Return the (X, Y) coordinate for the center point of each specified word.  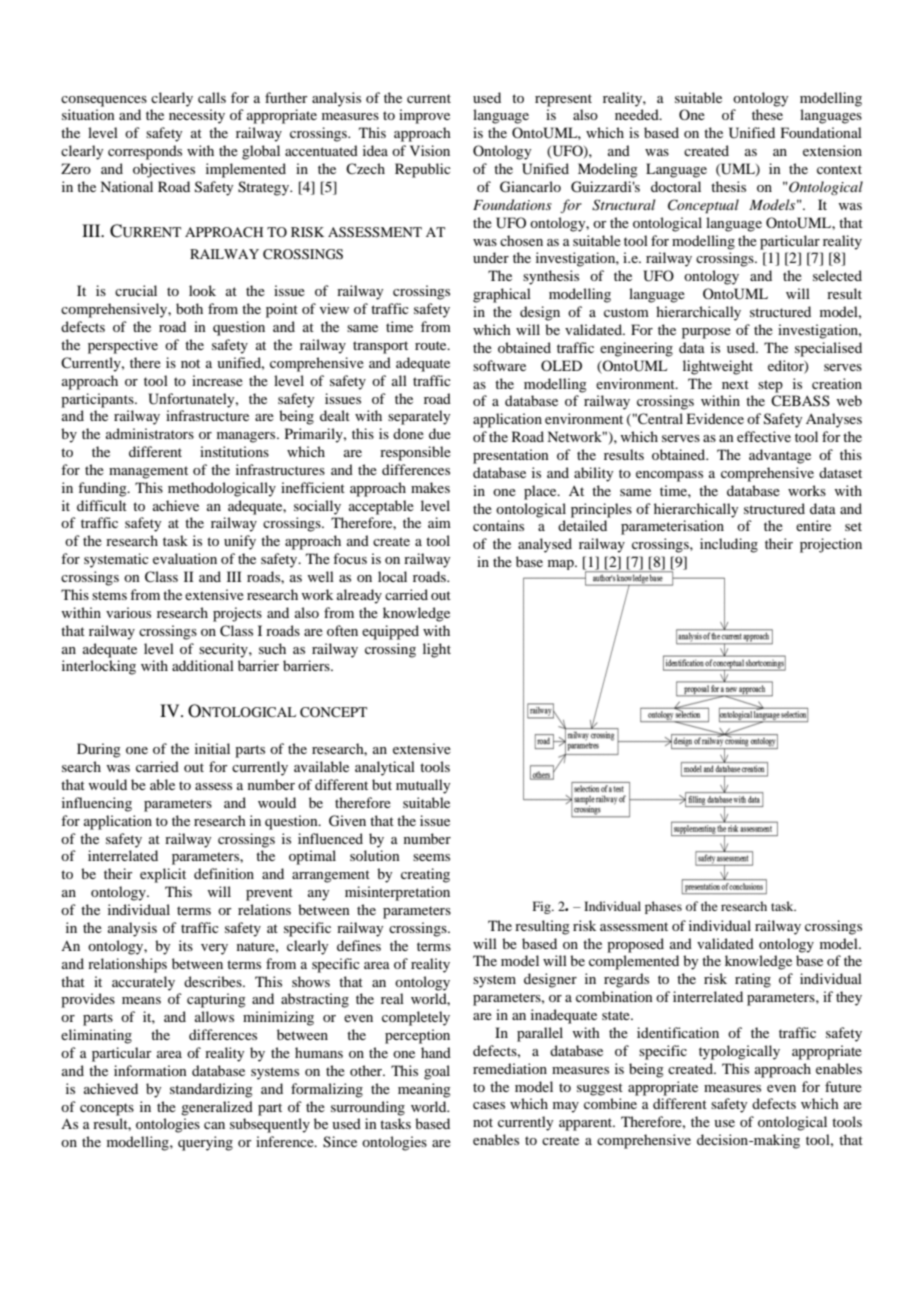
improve (424, 116)
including (729, 545)
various (128, 612)
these (767, 114)
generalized (217, 1108)
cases (489, 1105)
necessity (197, 116)
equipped (390, 632)
